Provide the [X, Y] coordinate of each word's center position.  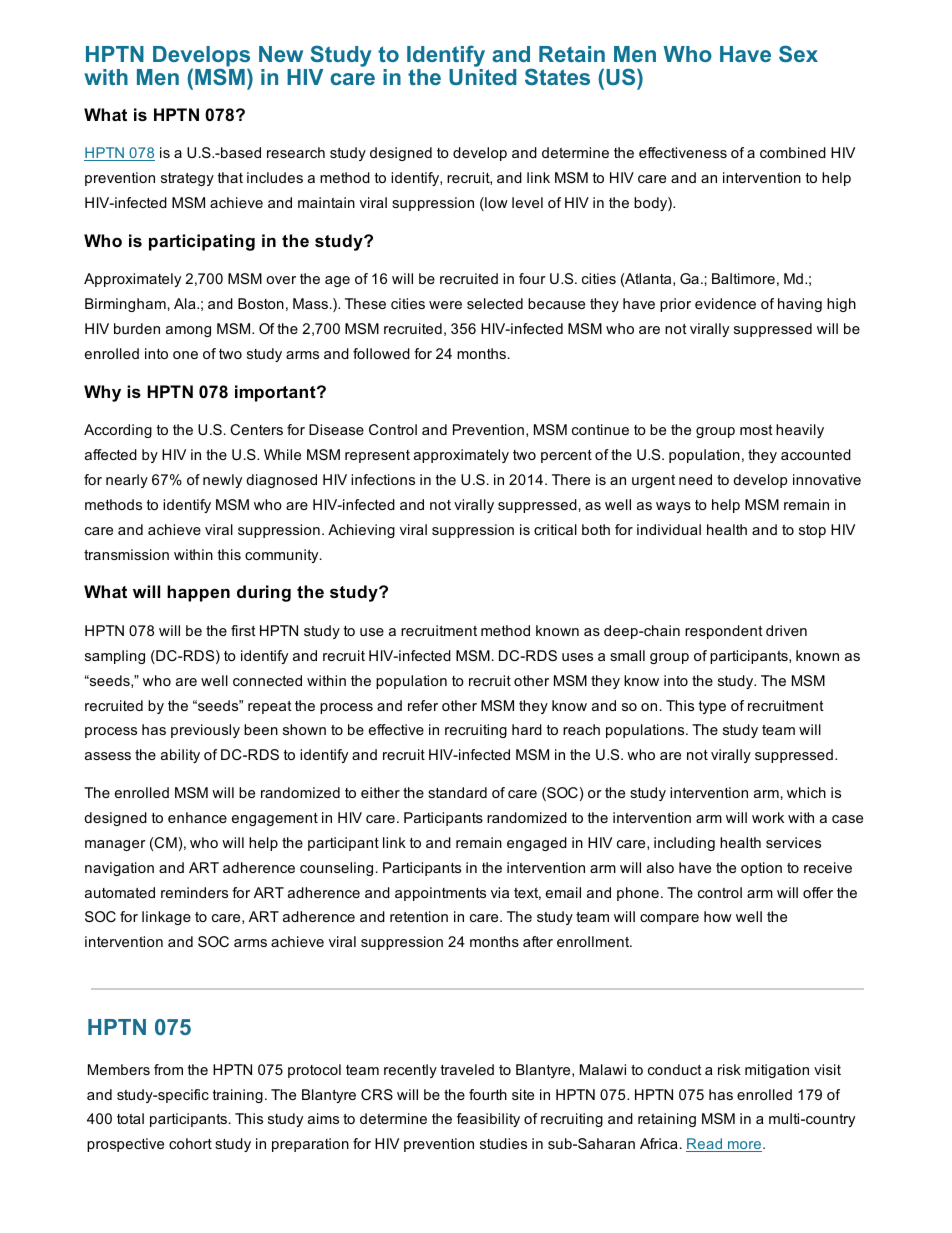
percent [566, 456]
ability [180, 756]
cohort [190, 1143]
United [482, 75]
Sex [798, 53]
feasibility [488, 1120]
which [806, 792]
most [756, 430]
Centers [256, 429]
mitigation [777, 1071]
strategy [187, 179]
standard [457, 792]
